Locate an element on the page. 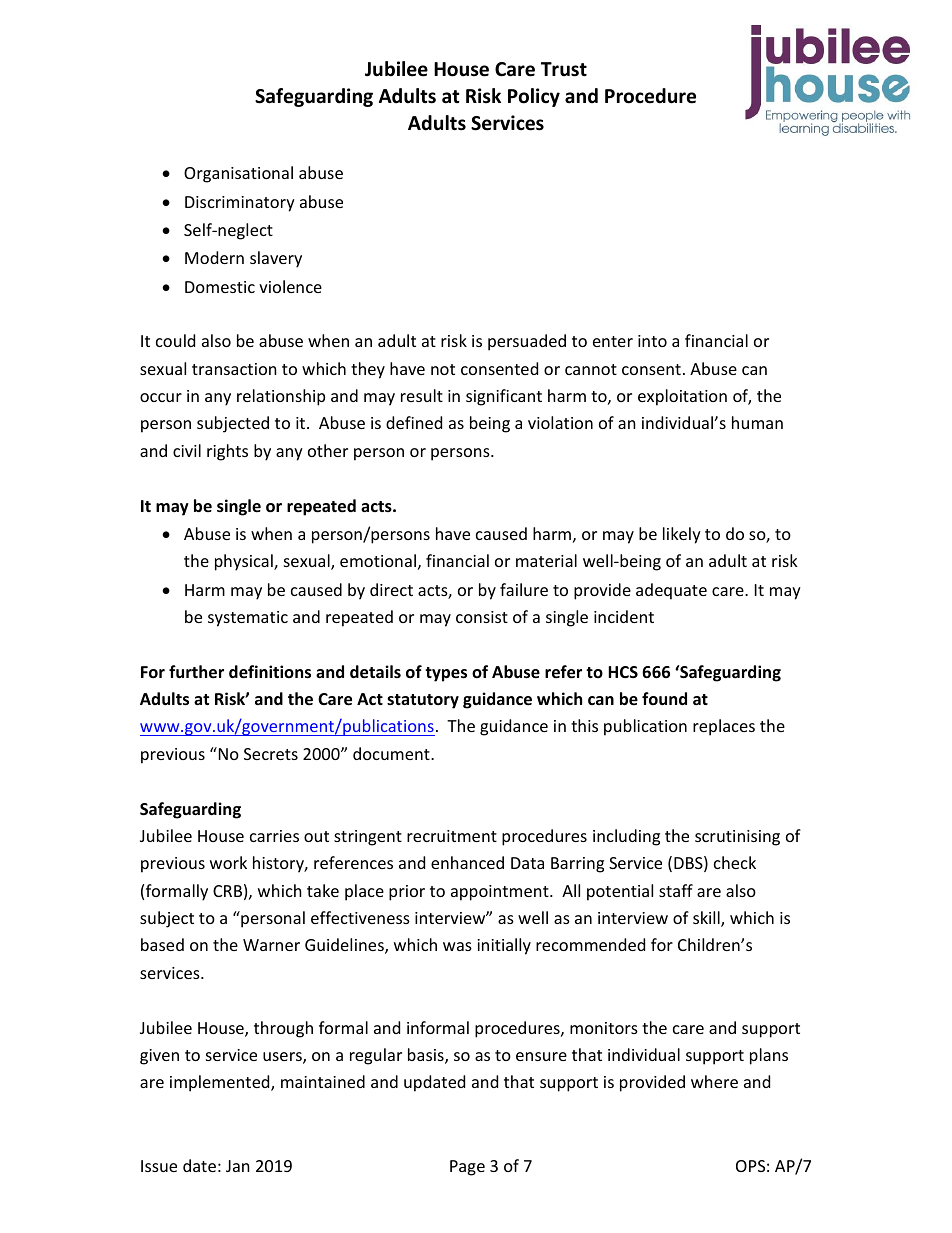  Page is located at coordinates (467, 1168).
